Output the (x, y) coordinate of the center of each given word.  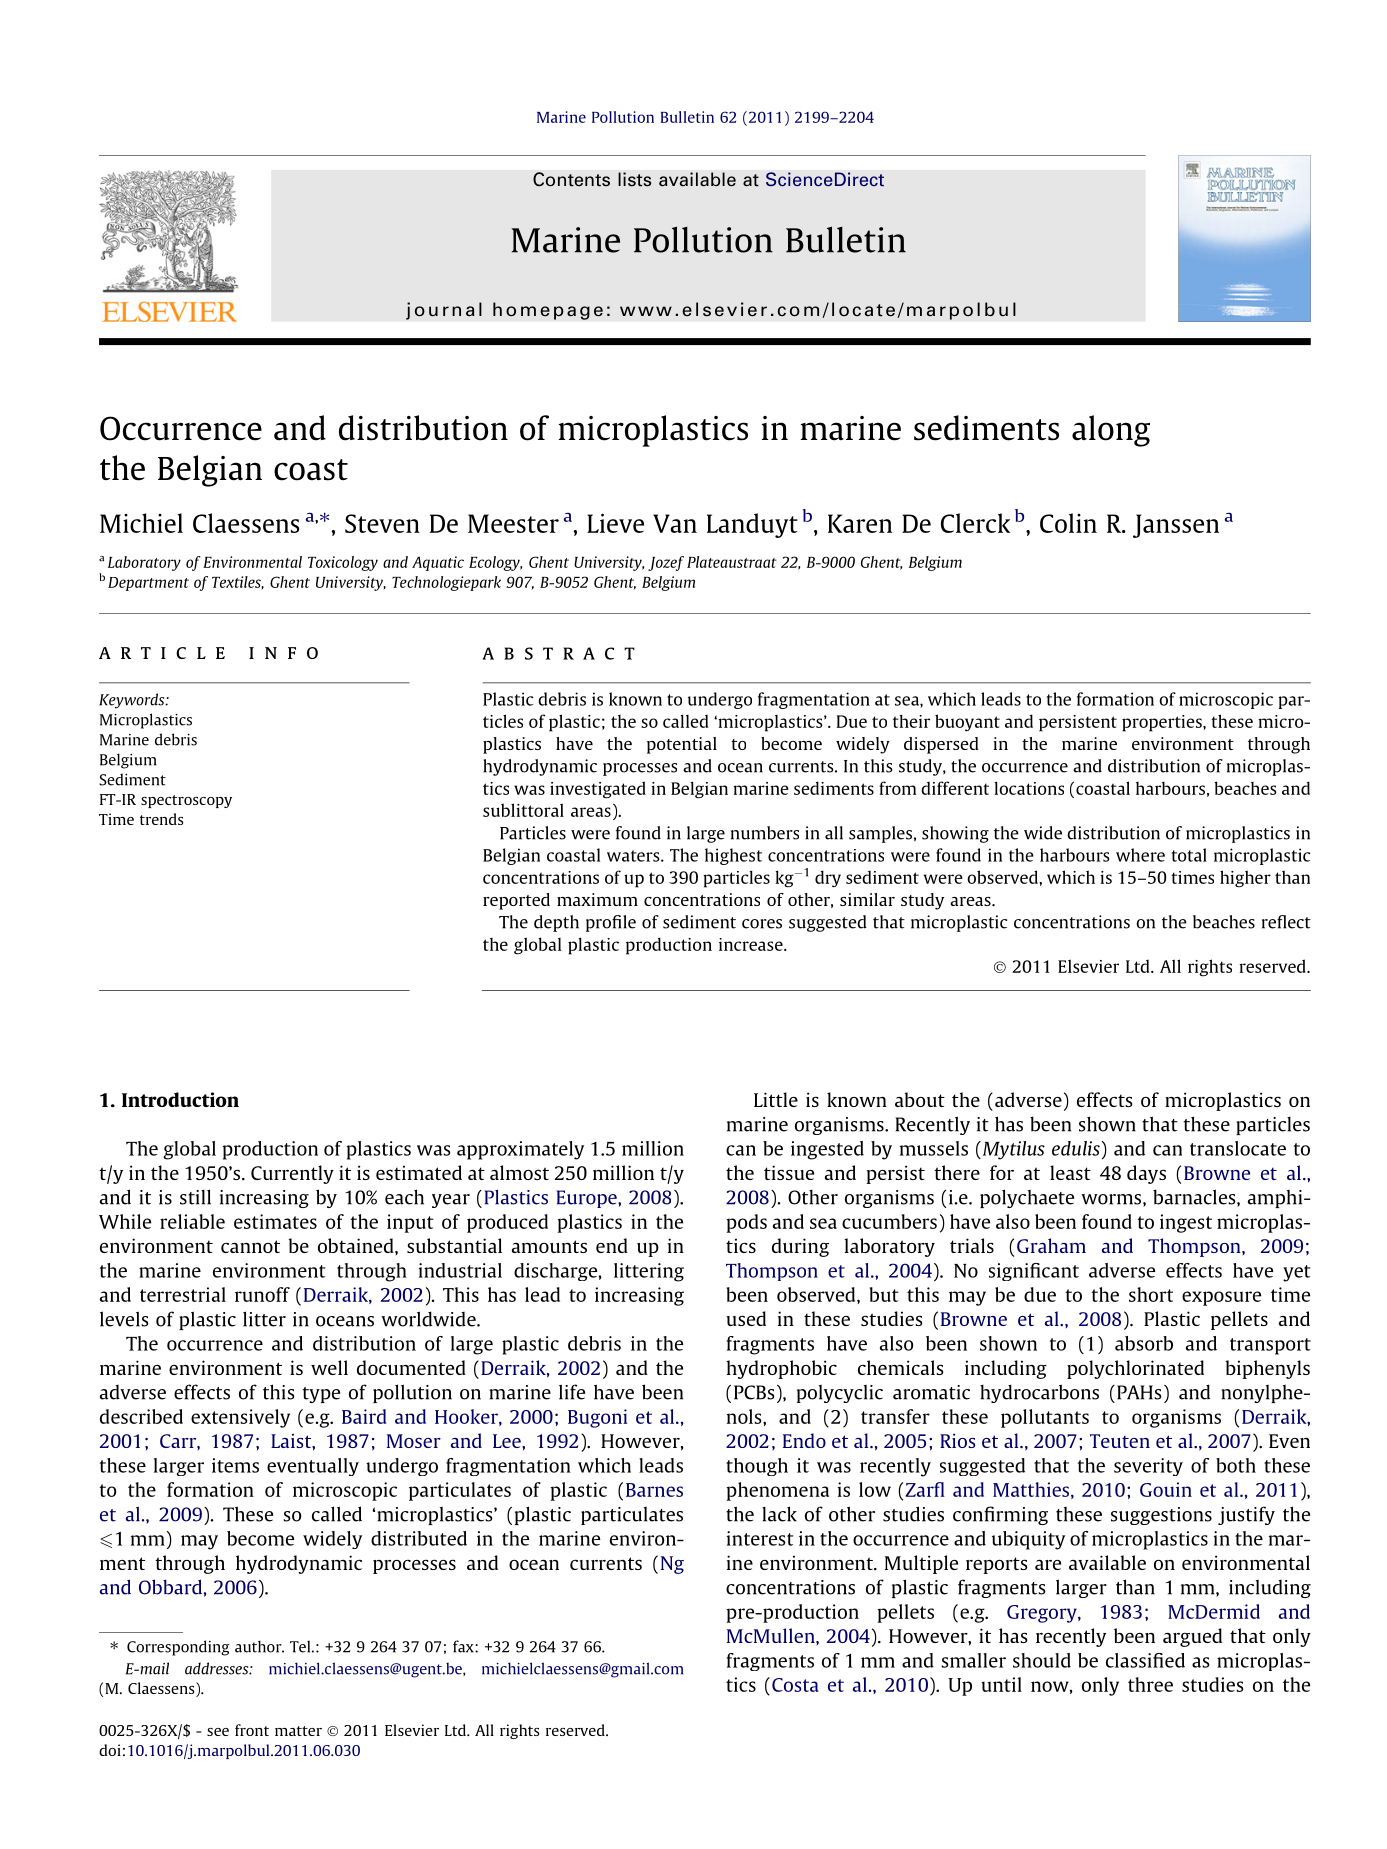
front (252, 1730)
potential (682, 745)
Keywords (133, 701)
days (1146, 1174)
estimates (275, 1221)
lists (635, 179)
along (1111, 431)
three (1150, 1684)
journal (444, 311)
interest (760, 1538)
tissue (789, 1172)
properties (1163, 723)
